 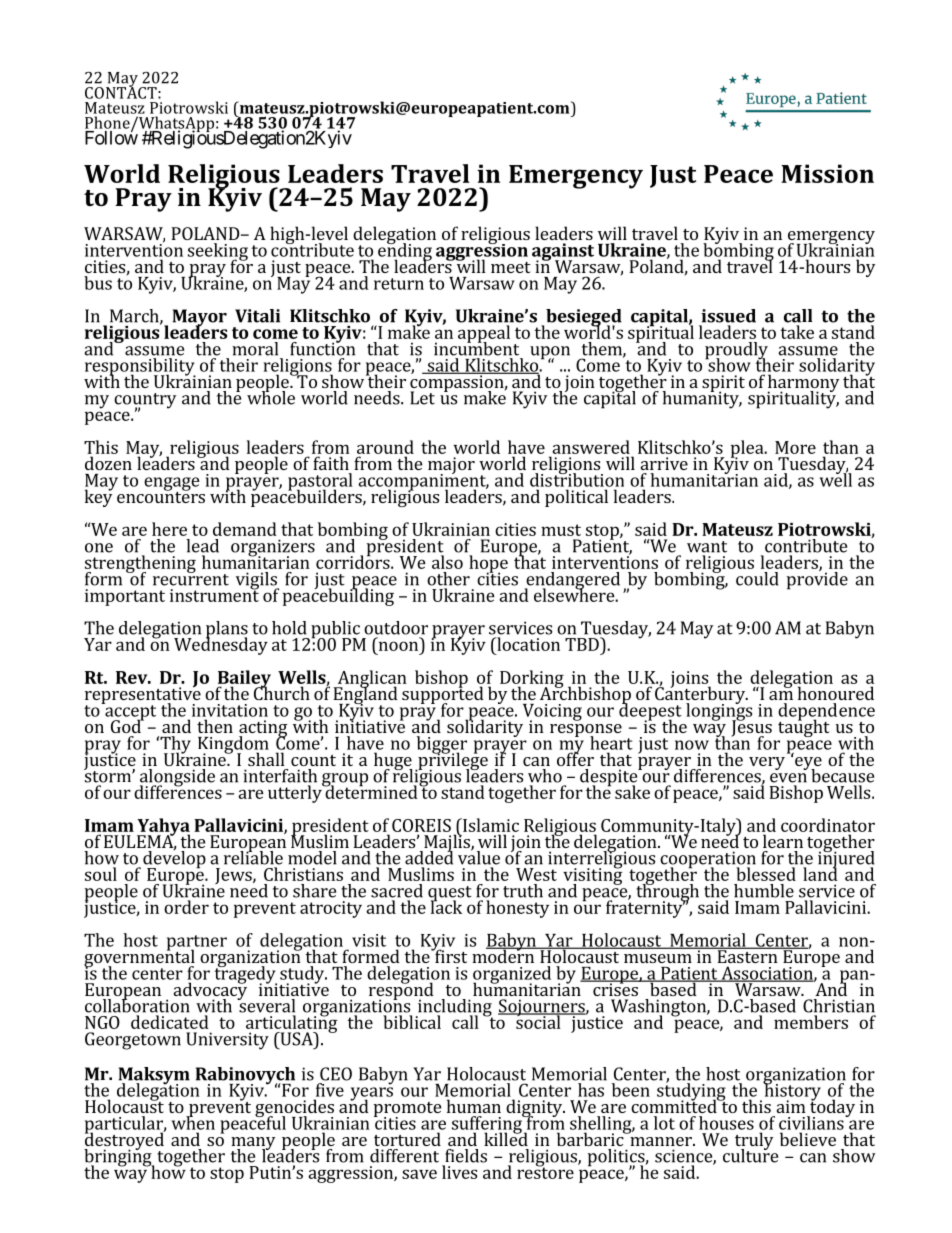 I want to click on location, so click(x=527, y=644).
